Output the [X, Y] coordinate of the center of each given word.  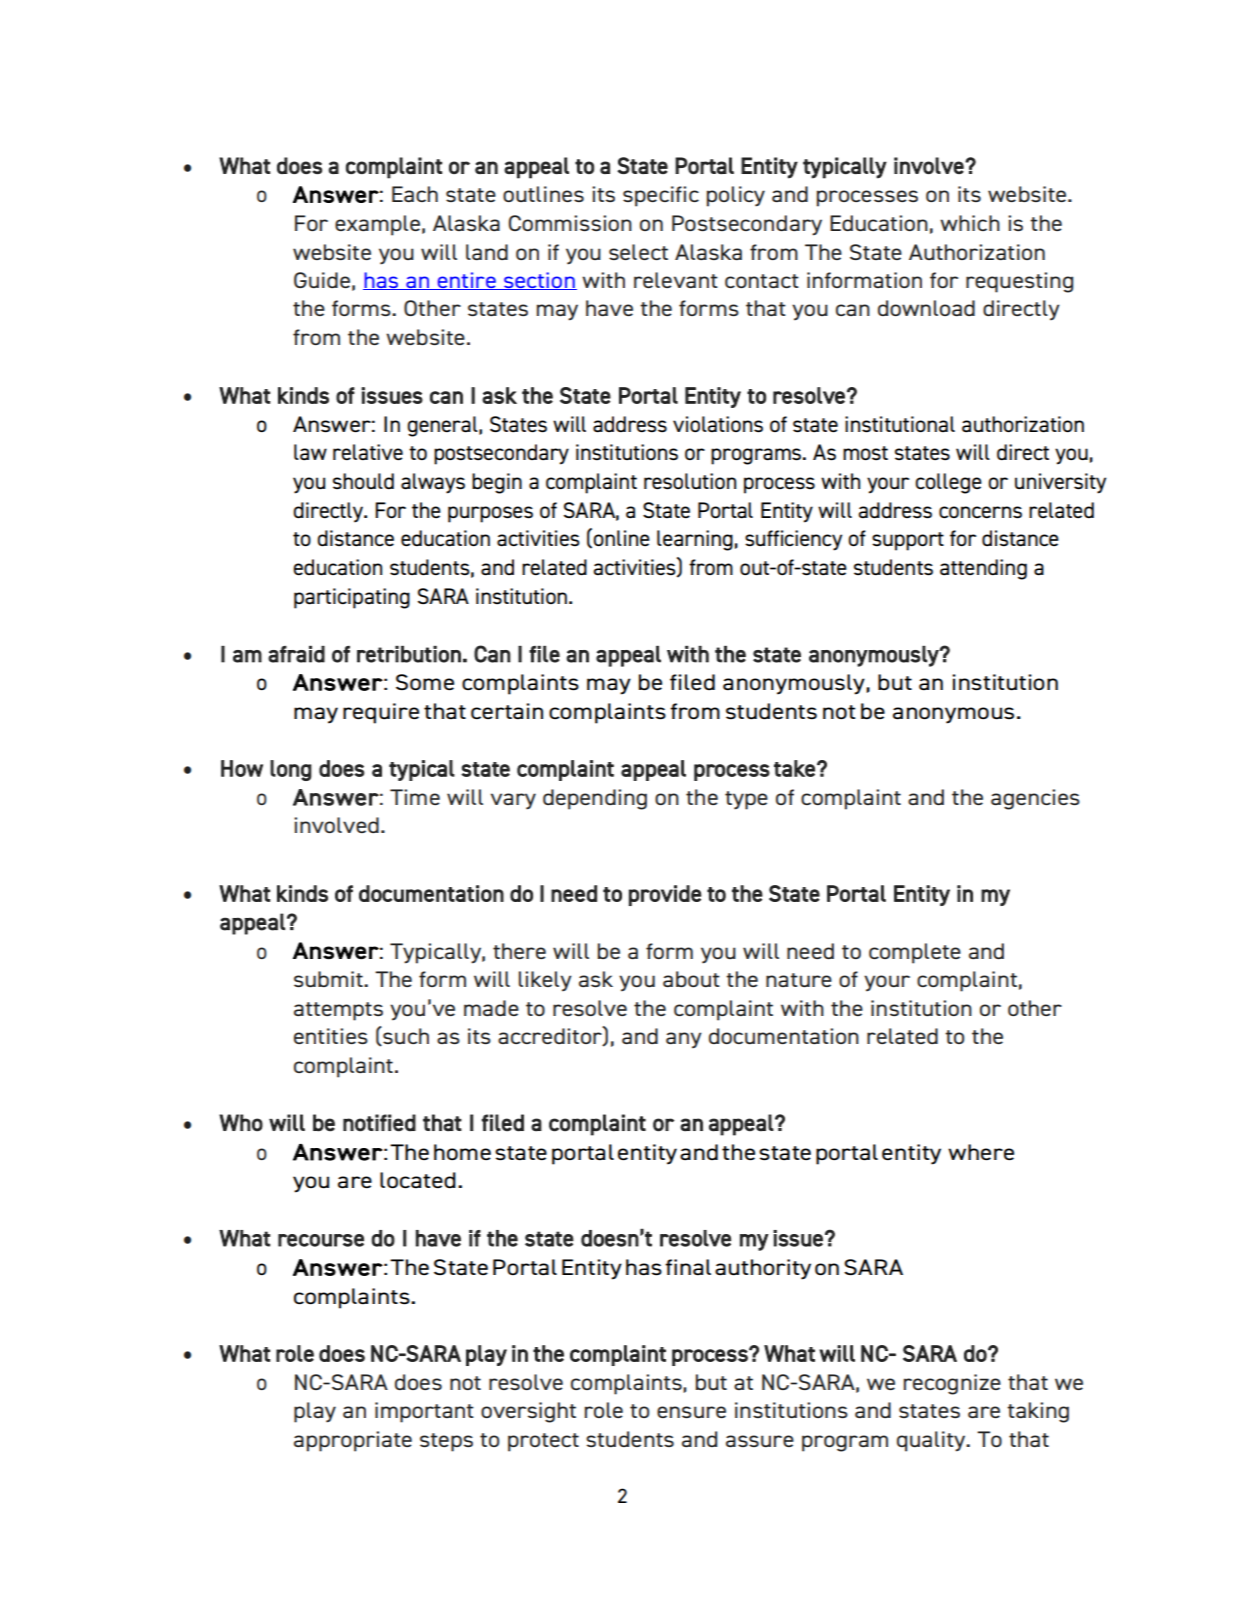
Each [415, 194]
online [621, 538]
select [638, 252]
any [684, 1040]
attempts [338, 1011]
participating [352, 598]
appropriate [353, 1441]
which [970, 223]
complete [915, 953]
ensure [691, 1412]
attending [983, 569]
